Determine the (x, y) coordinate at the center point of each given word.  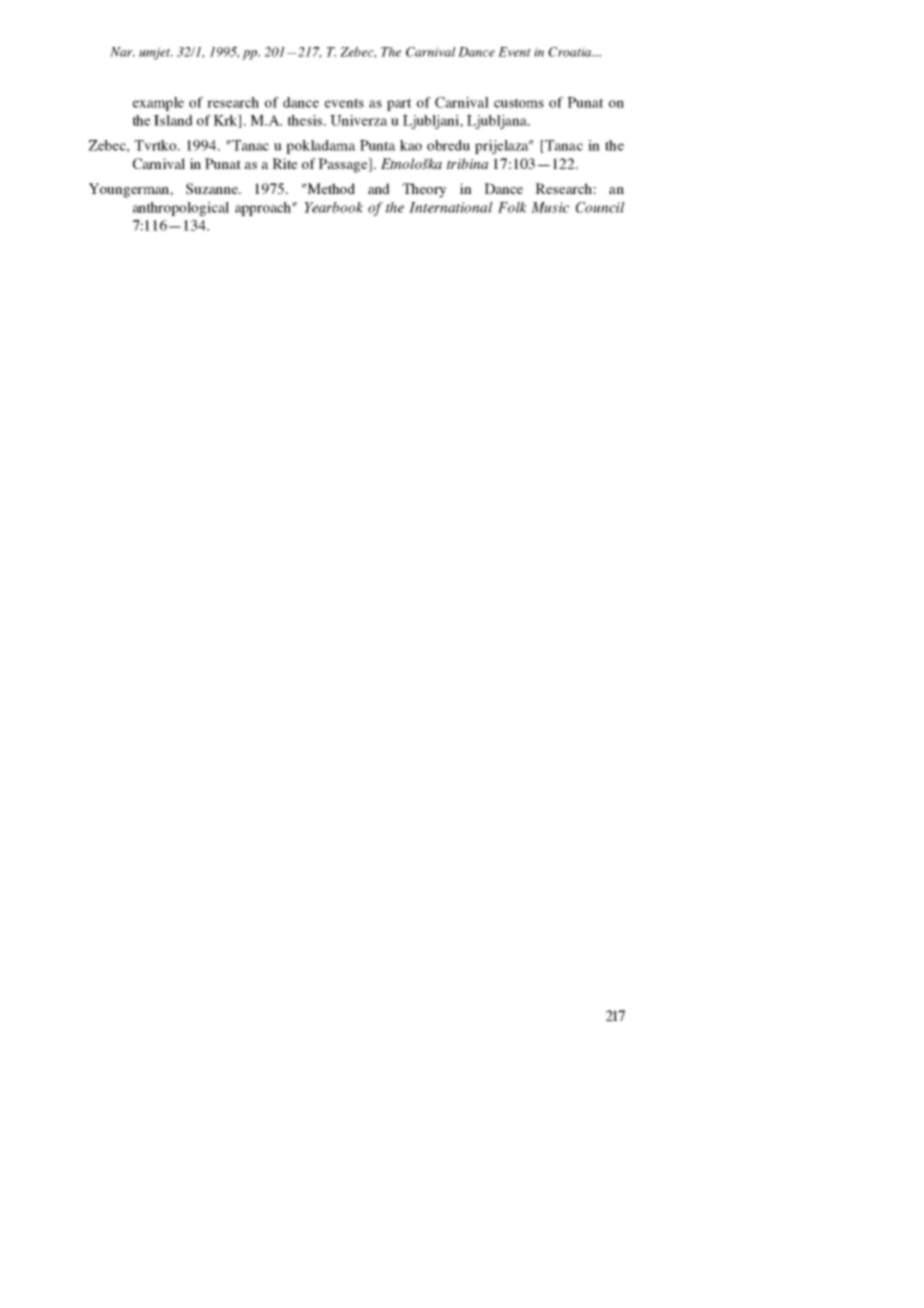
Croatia (571, 52)
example (158, 104)
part (399, 104)
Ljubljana (498, 122)
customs (519, 103)
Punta (378, 145)
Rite (285, 163)
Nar (122, 52)
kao (411, 145)
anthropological (181, 209)
